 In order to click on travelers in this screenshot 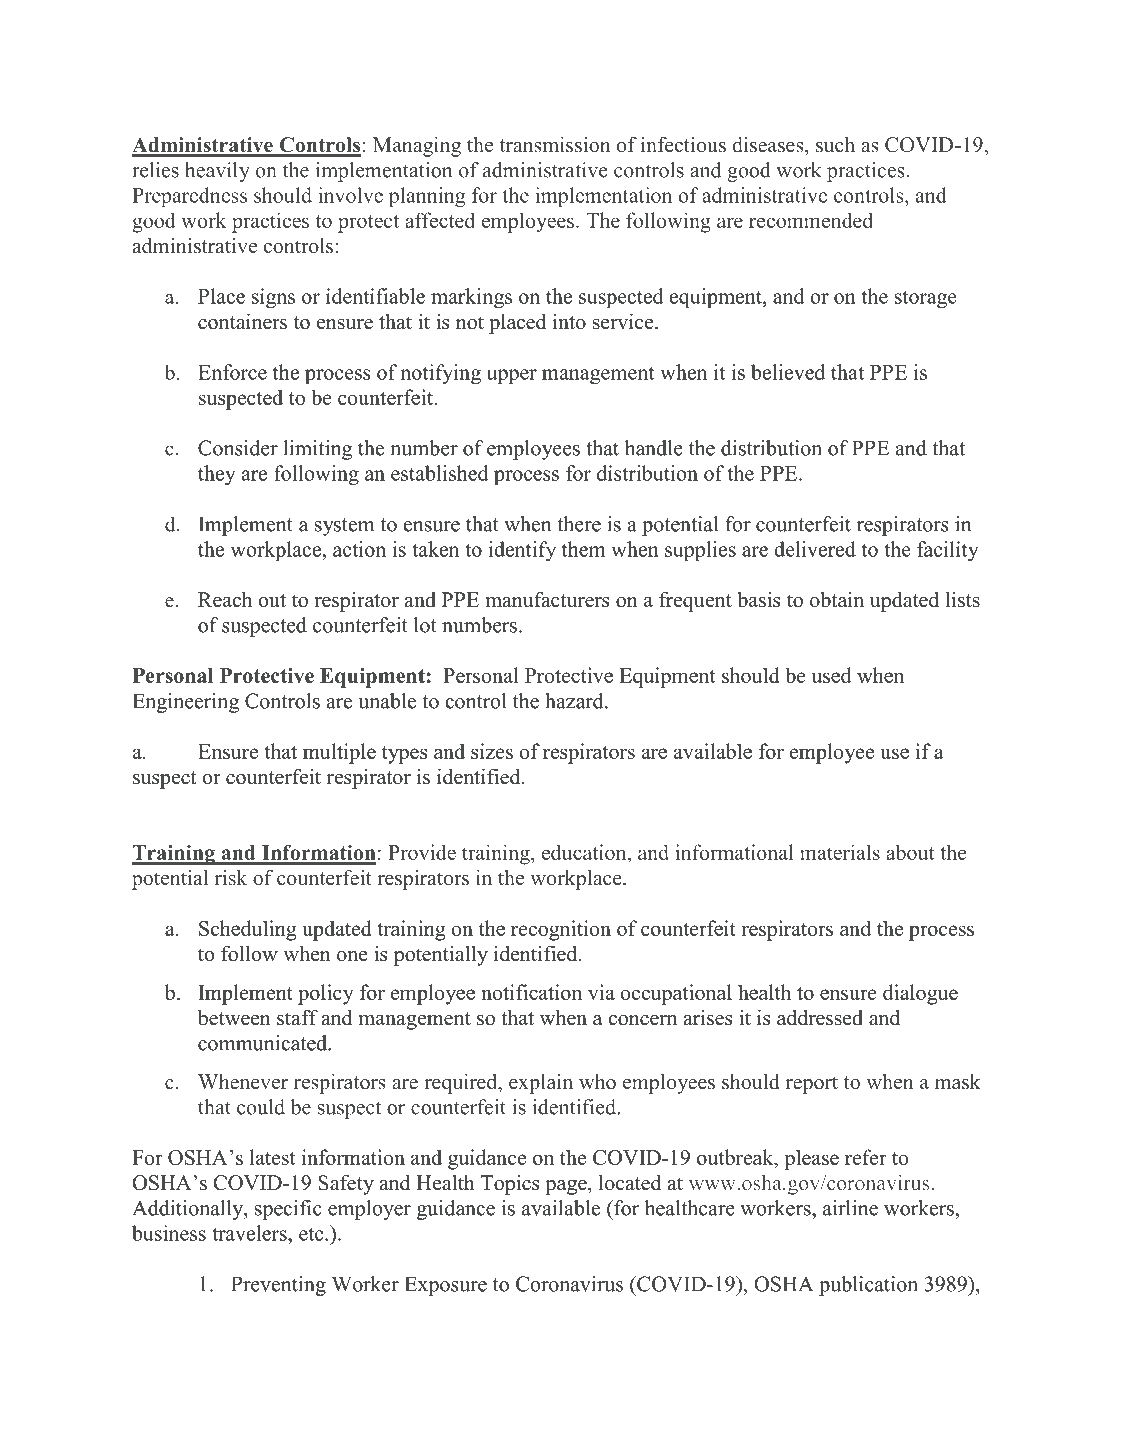, I will do `click(250, 1233)`.
